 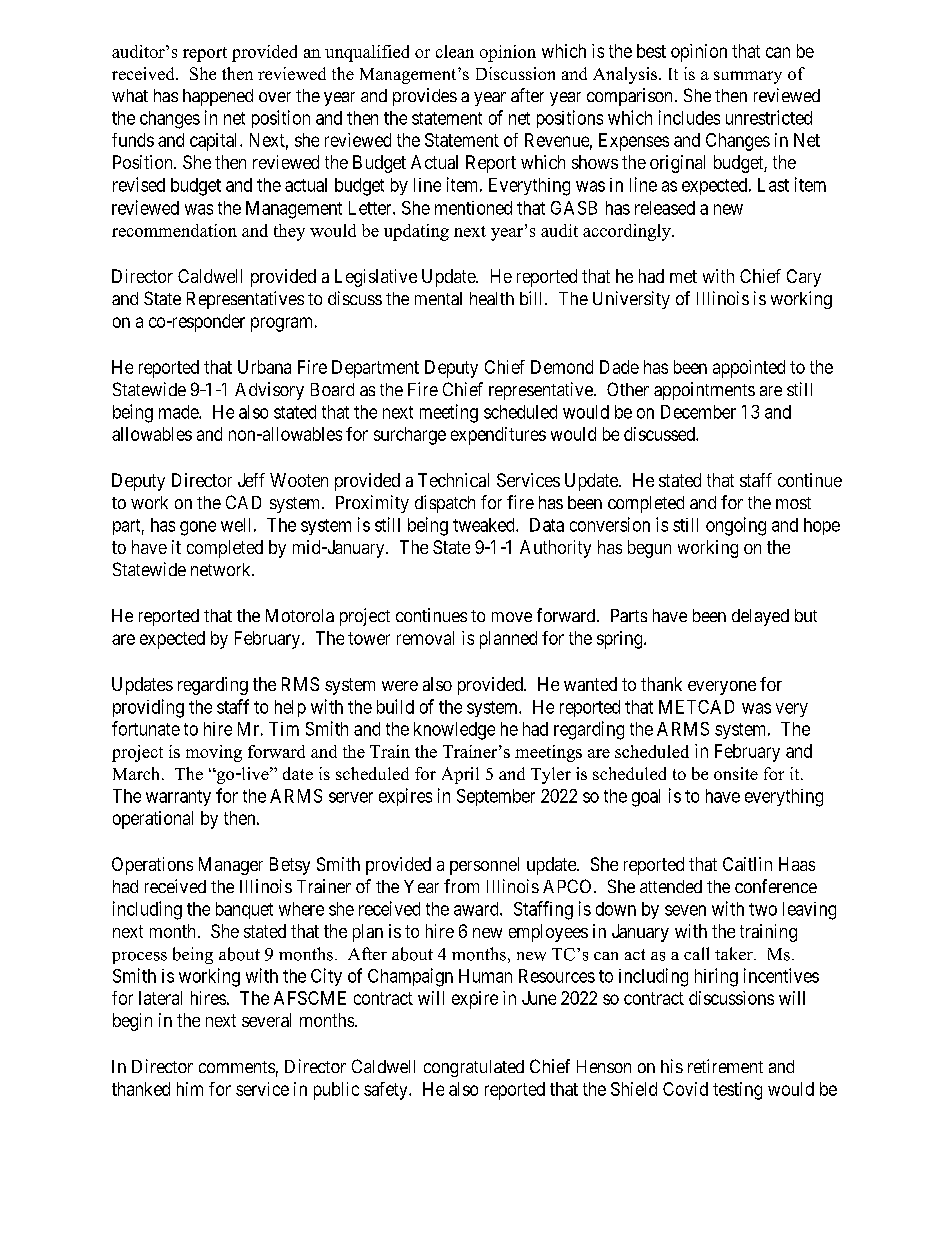 What do you see at coordinates (492, 298) in the screenshot?
I see `health` at bounding box center [492, 298].
